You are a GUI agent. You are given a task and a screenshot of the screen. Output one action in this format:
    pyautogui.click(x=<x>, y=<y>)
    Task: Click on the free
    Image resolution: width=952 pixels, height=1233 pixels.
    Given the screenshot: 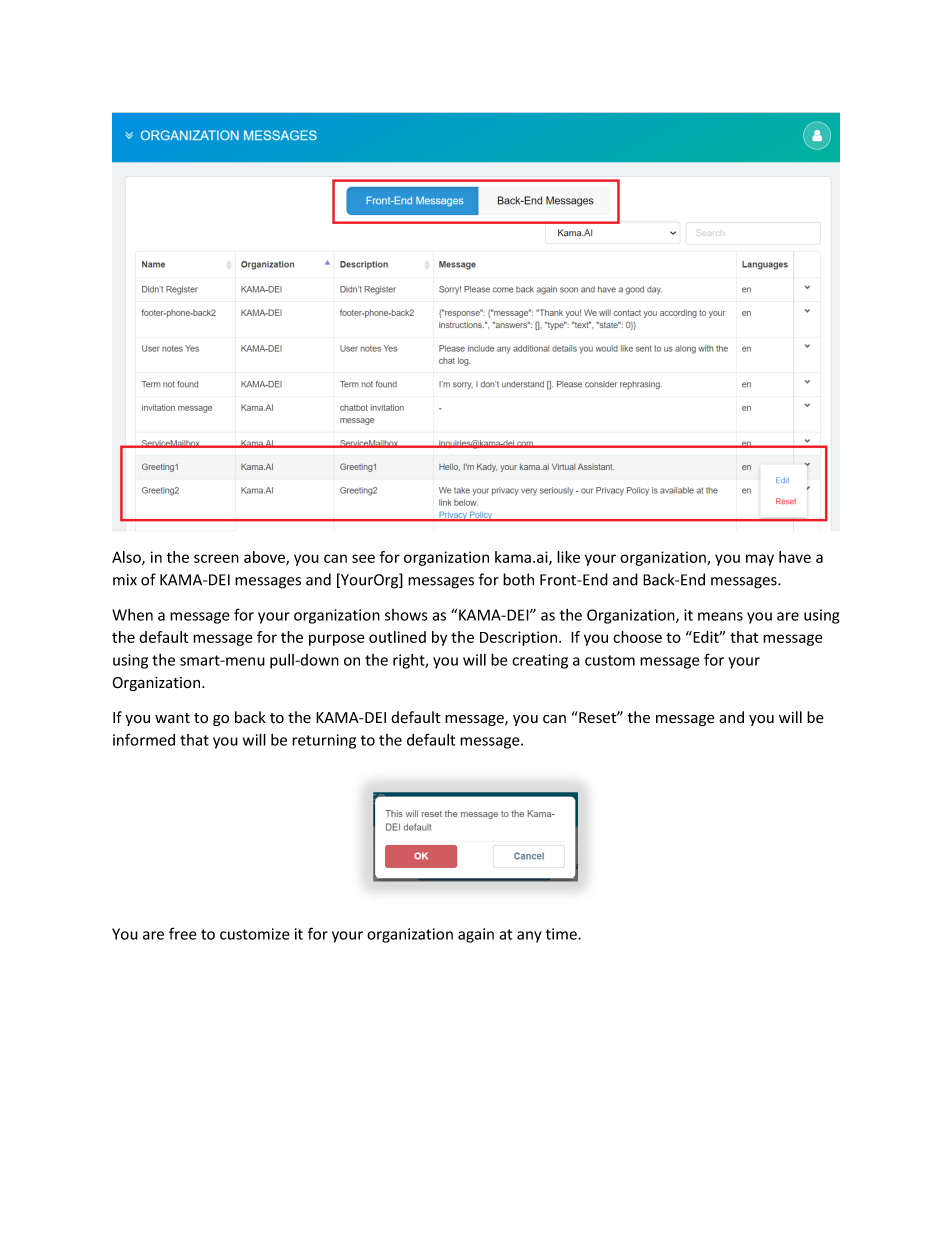 What is the action you would take?
    pyautogui.click(x=183, y=933)
